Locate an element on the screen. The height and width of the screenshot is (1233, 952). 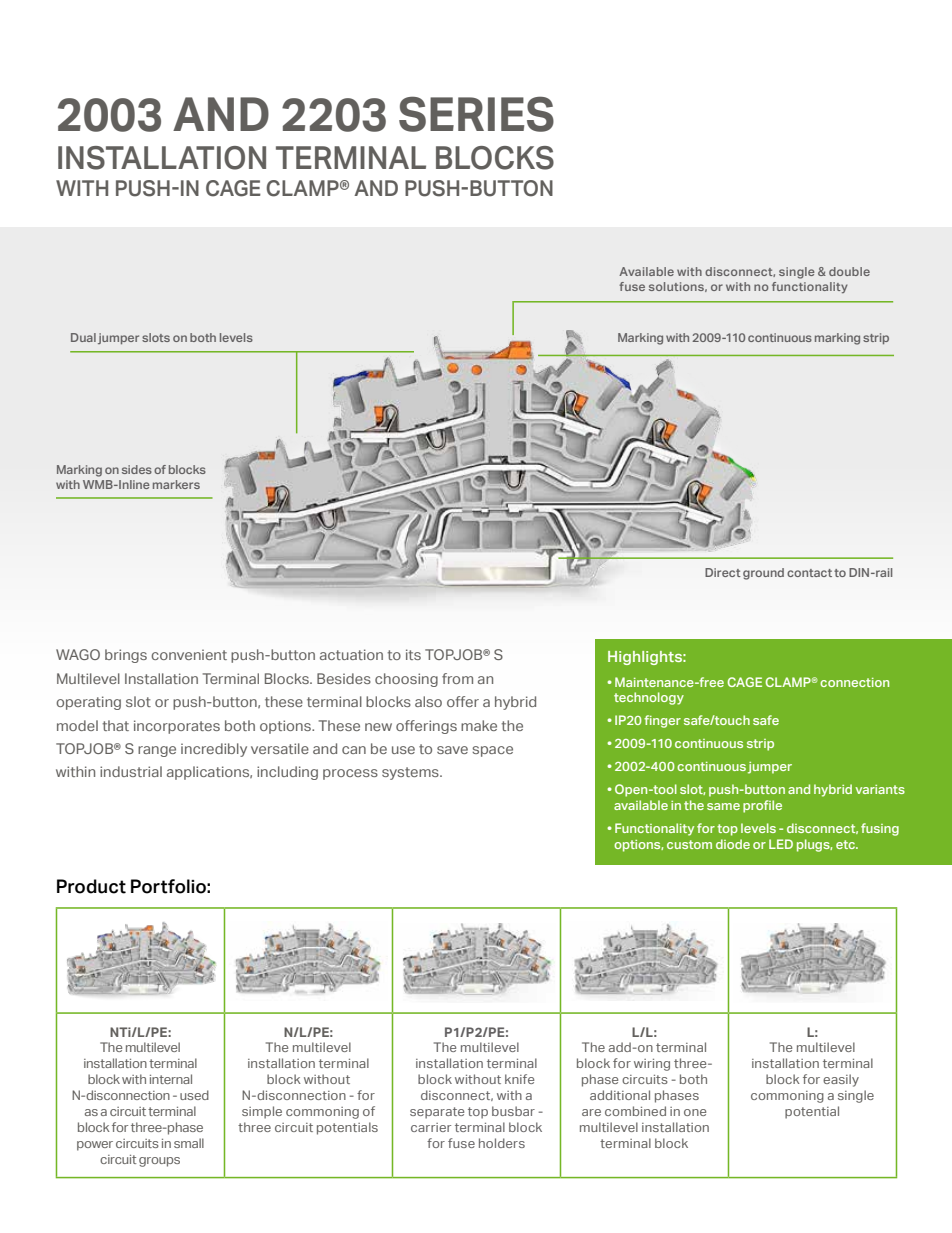
from is located at coordinates (457, 678).
